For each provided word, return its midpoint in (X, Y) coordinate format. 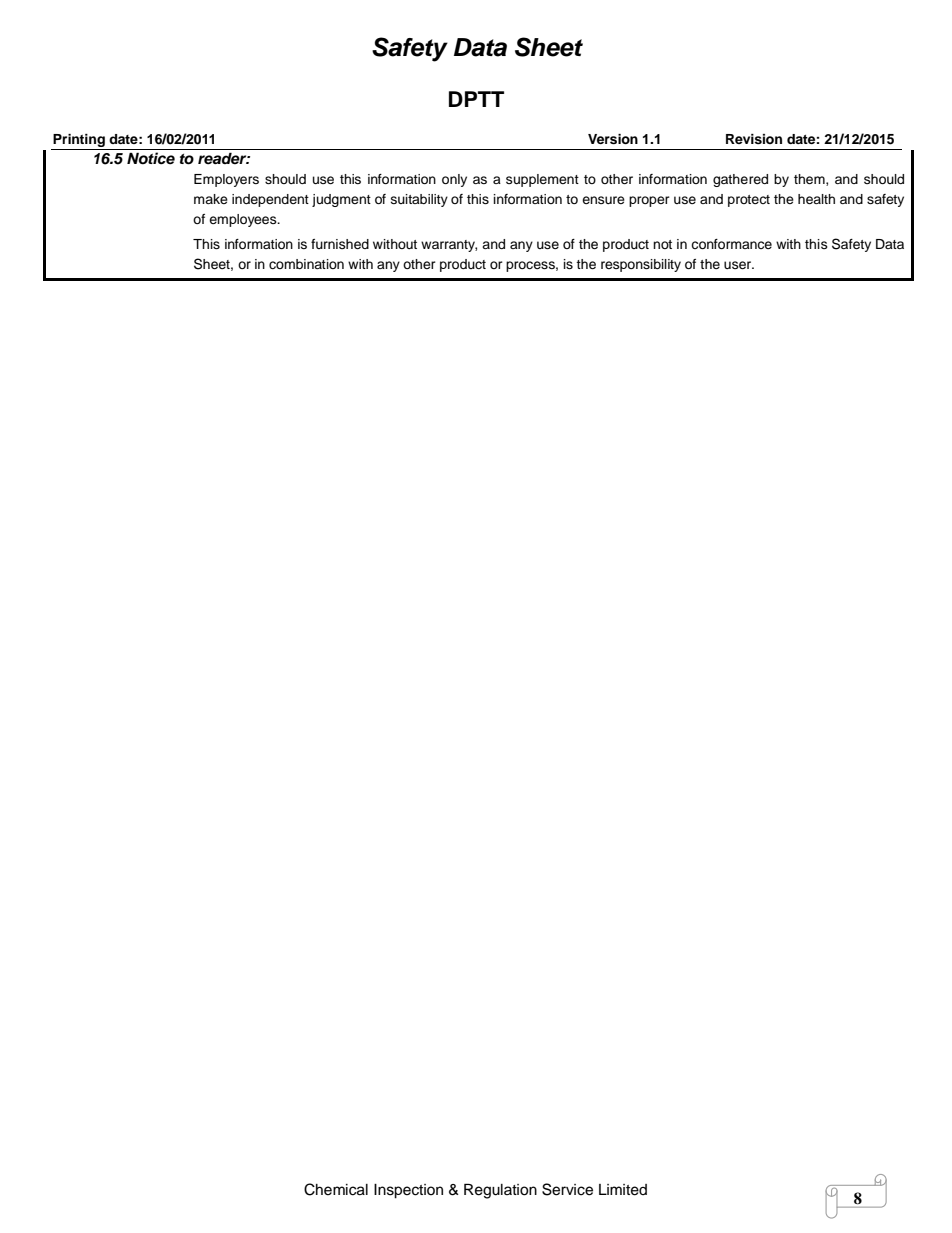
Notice (151, 158)
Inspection (408, 1191)
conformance (731, 244)
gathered (740, 180)
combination (306, 264)
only (454, 180)
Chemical (336, 1189)
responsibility (641, 265)
